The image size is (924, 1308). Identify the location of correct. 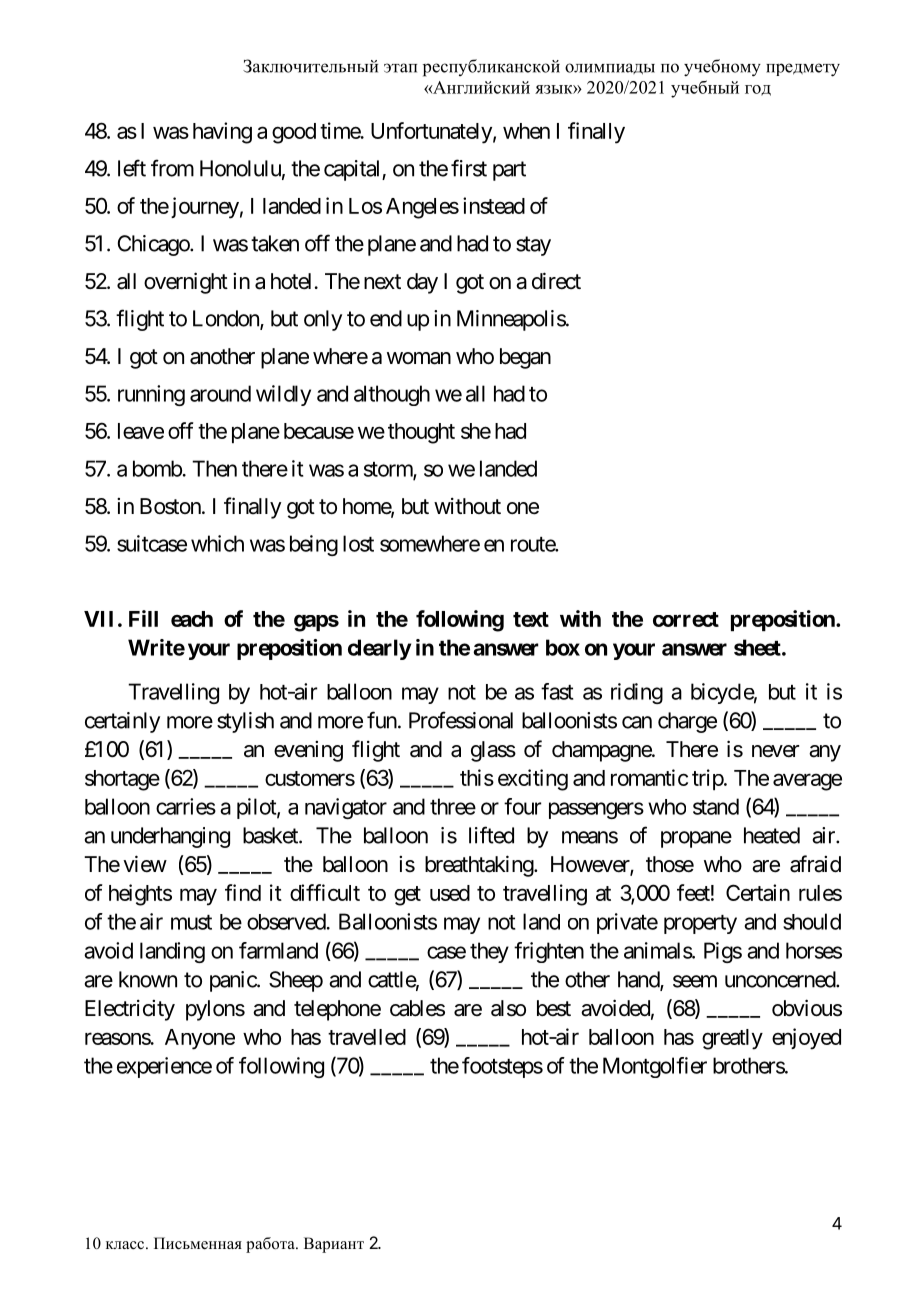
(686, 619).
